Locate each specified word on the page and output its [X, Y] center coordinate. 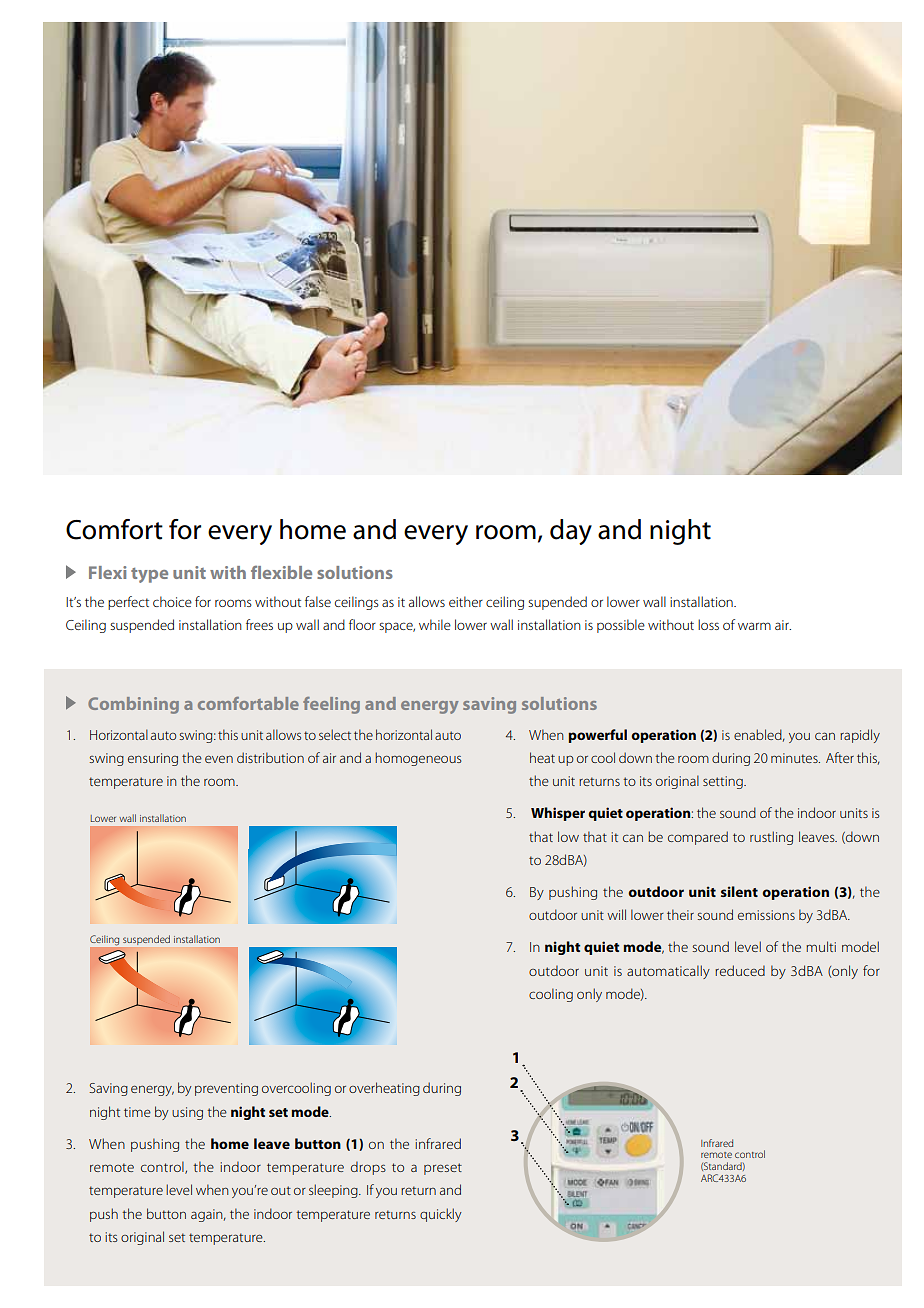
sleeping [334, 1191]
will [616, 914]
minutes [795, 758]
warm [754, 626]
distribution [270, 757]
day [571, 532]
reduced [740, 970]
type [149, 575]
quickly [441, 1215]
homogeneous [418, 759]
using [187, 1113]
